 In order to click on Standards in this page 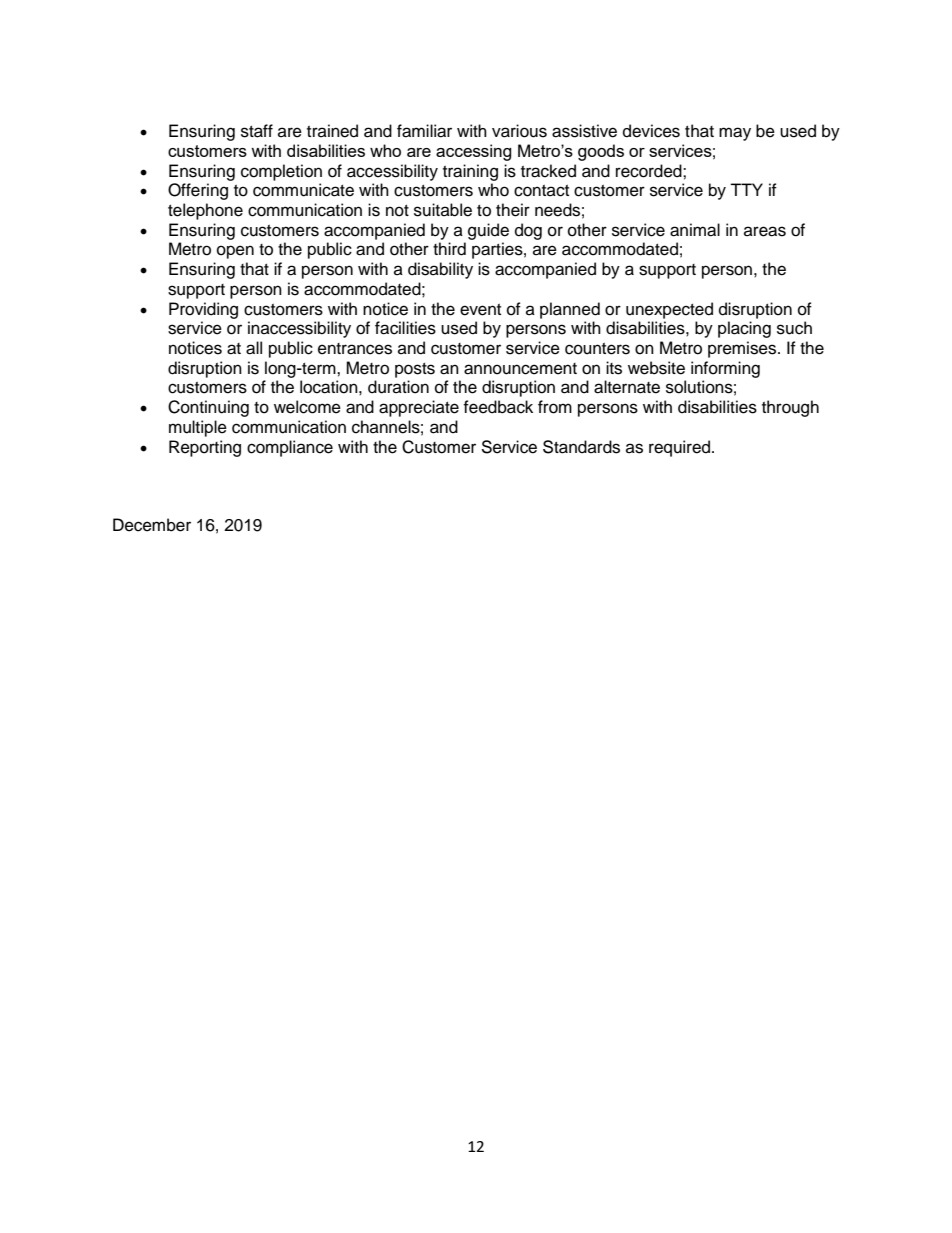, I will do `click(581, 447)`.
